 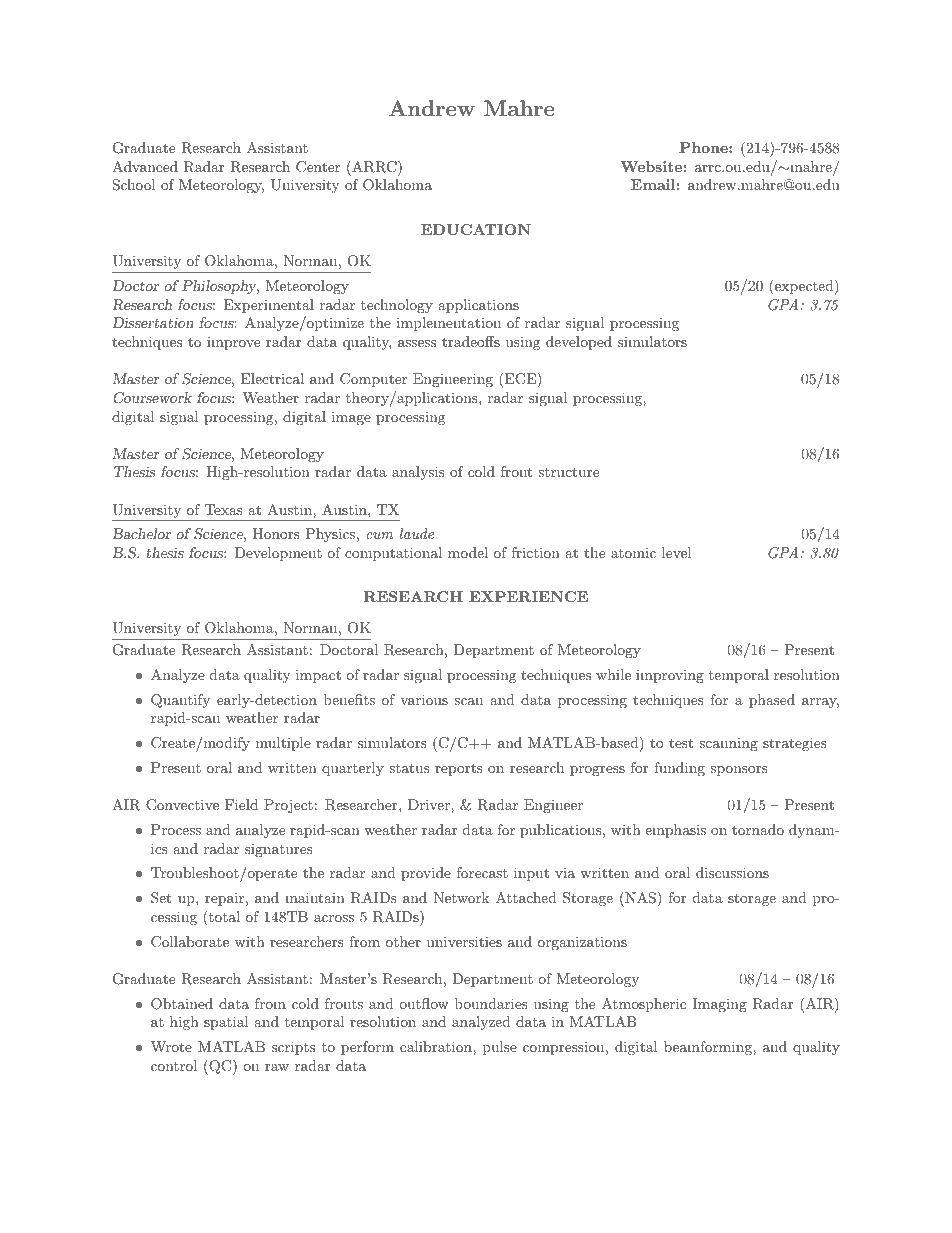 What do you see at coordinates (459, 769) in the screenshot?
I see `reports` at bounding box center [459, 769].
